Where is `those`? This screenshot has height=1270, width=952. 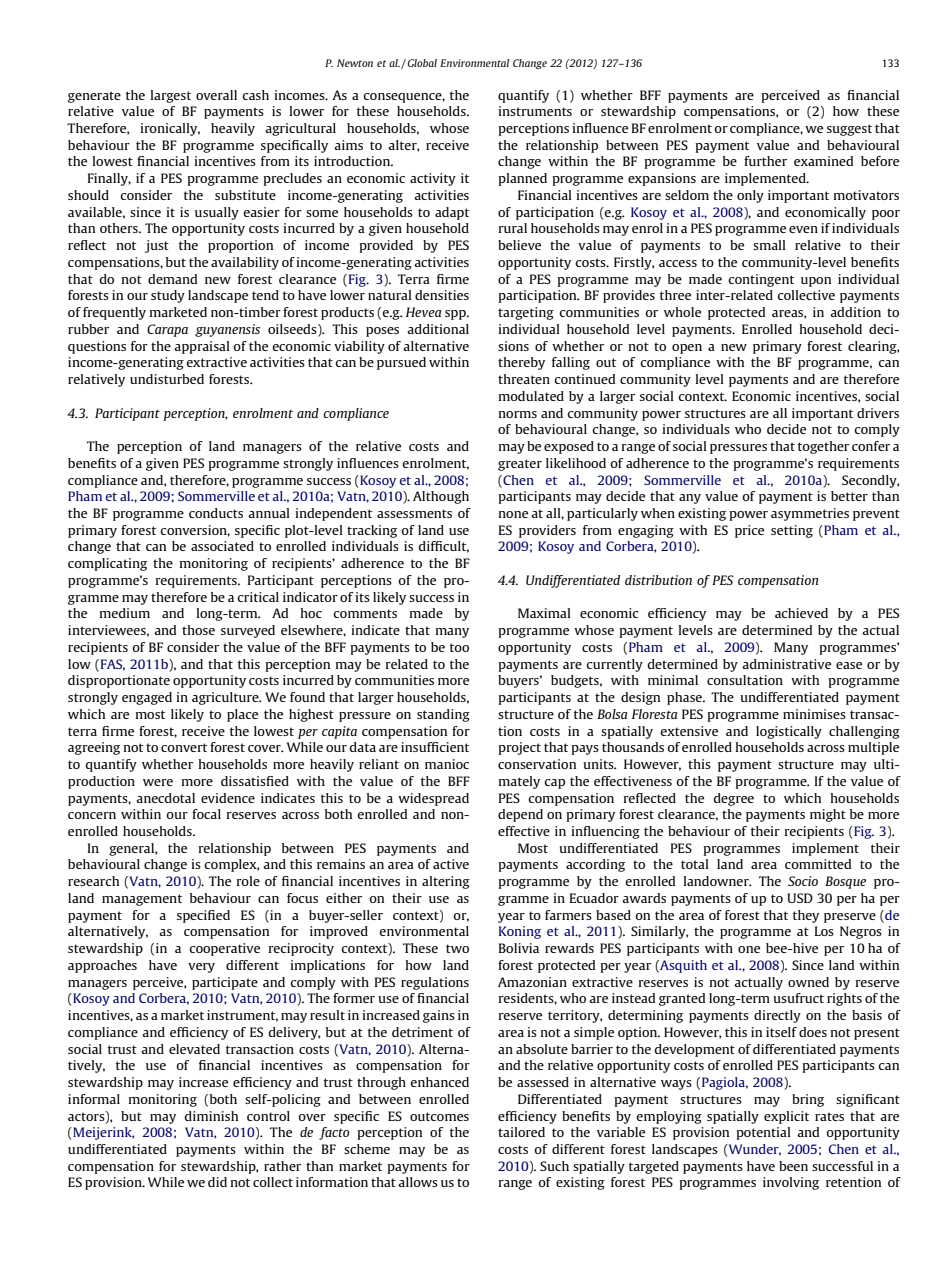 those is located at coordinates (198, 630).
